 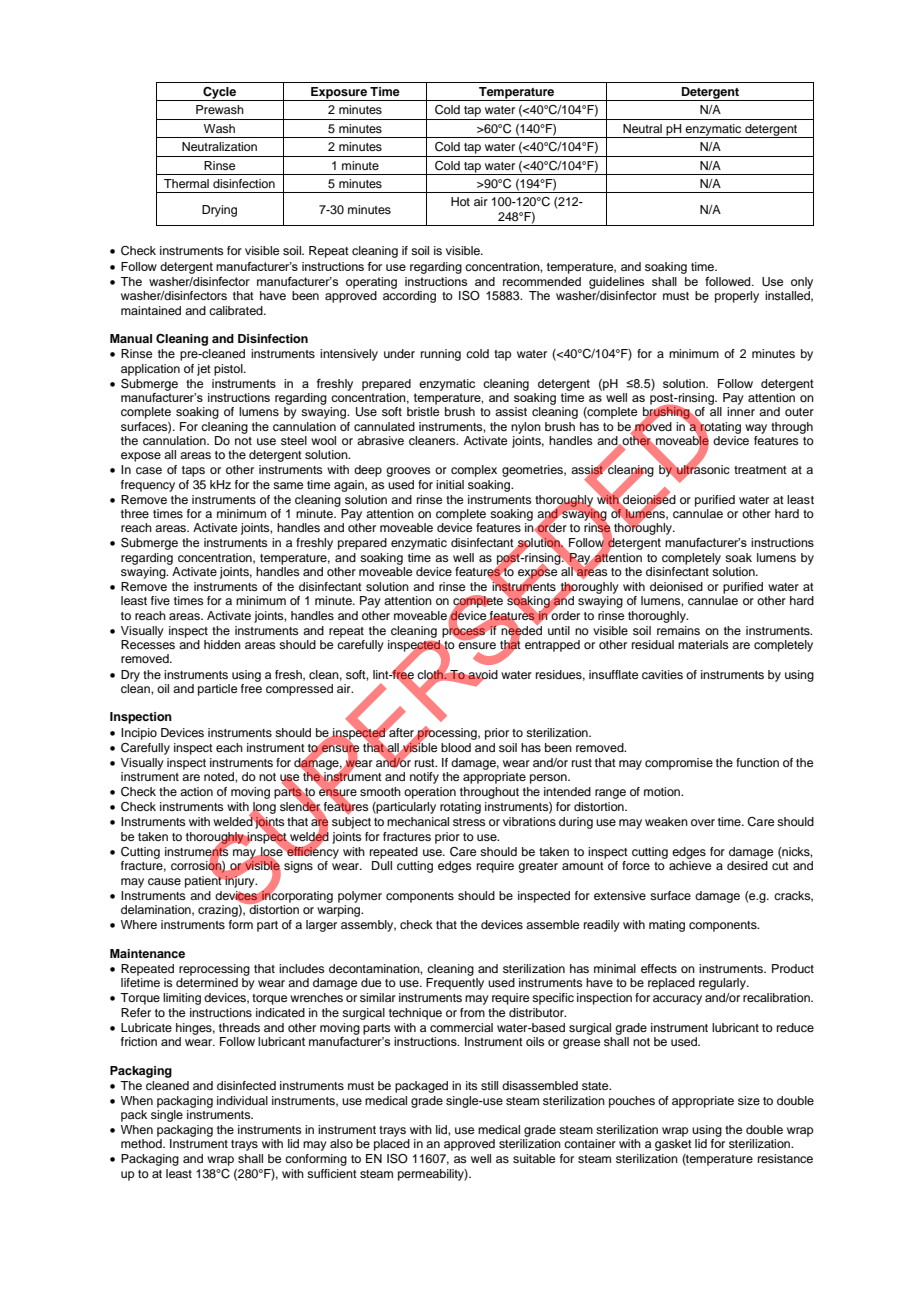 I want to click on only, so click(x=802, y=283).
